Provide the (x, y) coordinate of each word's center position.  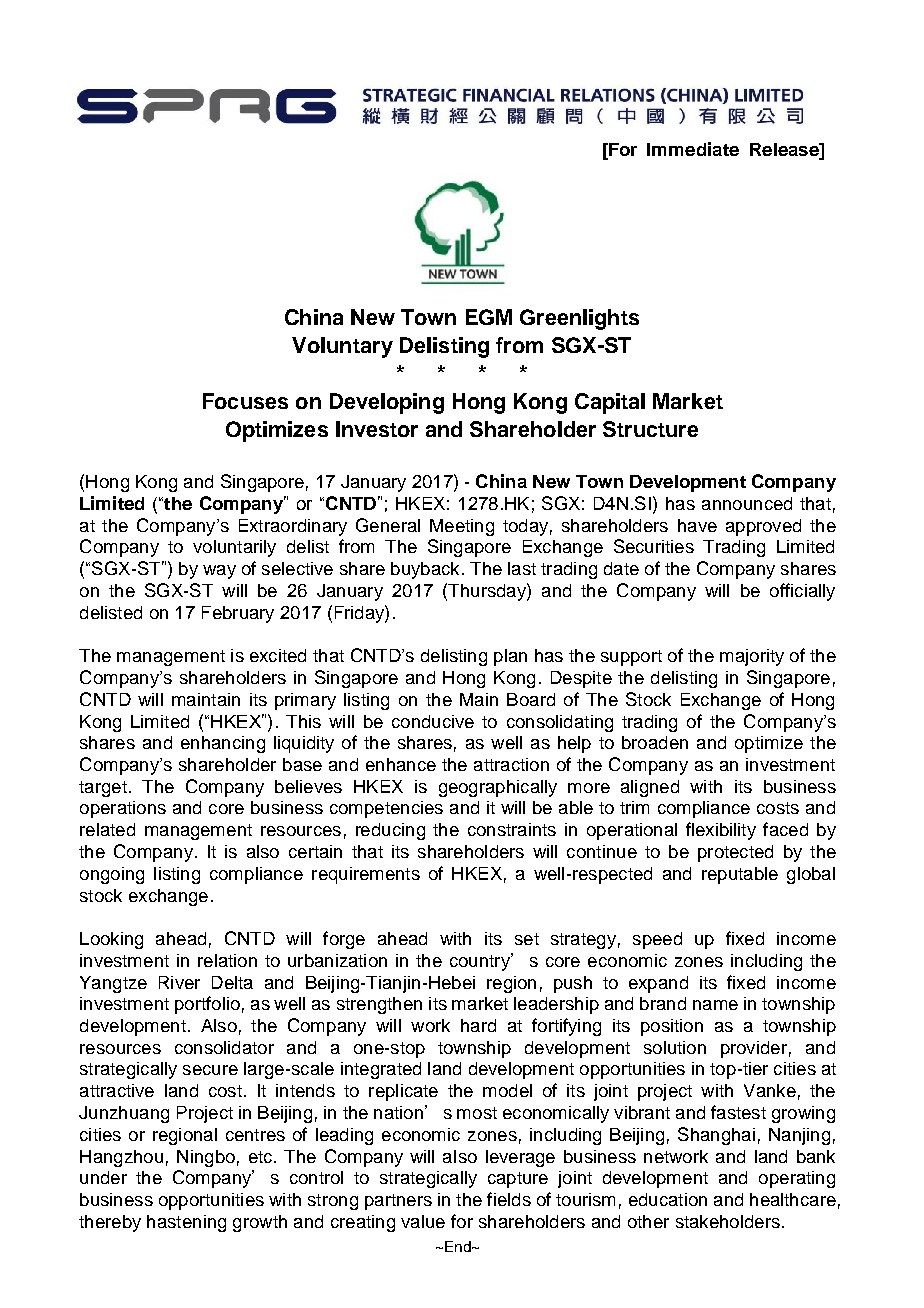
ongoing (112, 875)
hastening (186, 1223)
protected (735, 853)
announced (747, 503)
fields (509, 1199)
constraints (512, 829)
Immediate (693, 149)
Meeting (462, 527)
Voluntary (342, 347)
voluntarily (234, 548)
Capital (610, 403)
